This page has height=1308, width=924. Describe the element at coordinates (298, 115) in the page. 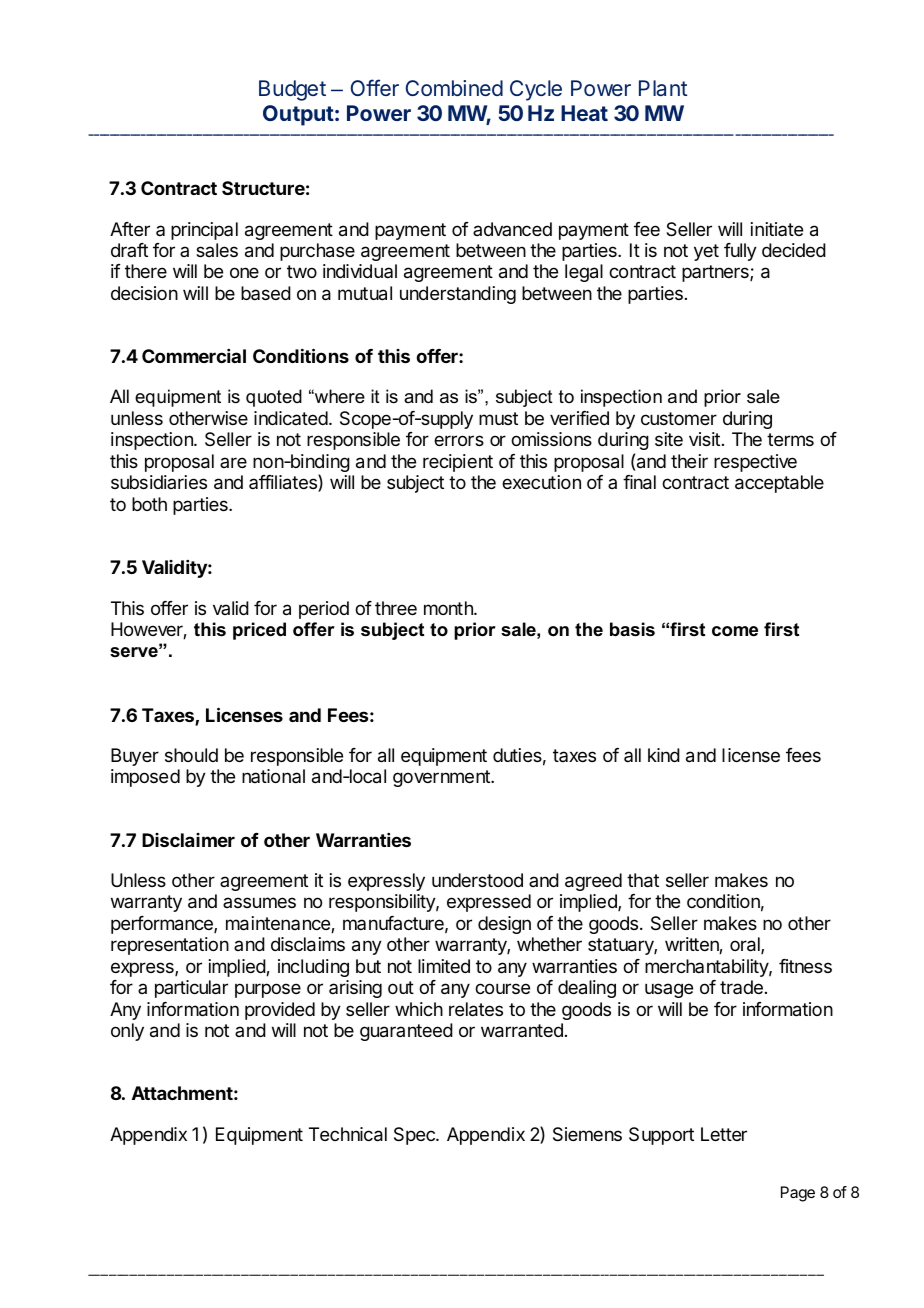

I see `Output` at that location.
